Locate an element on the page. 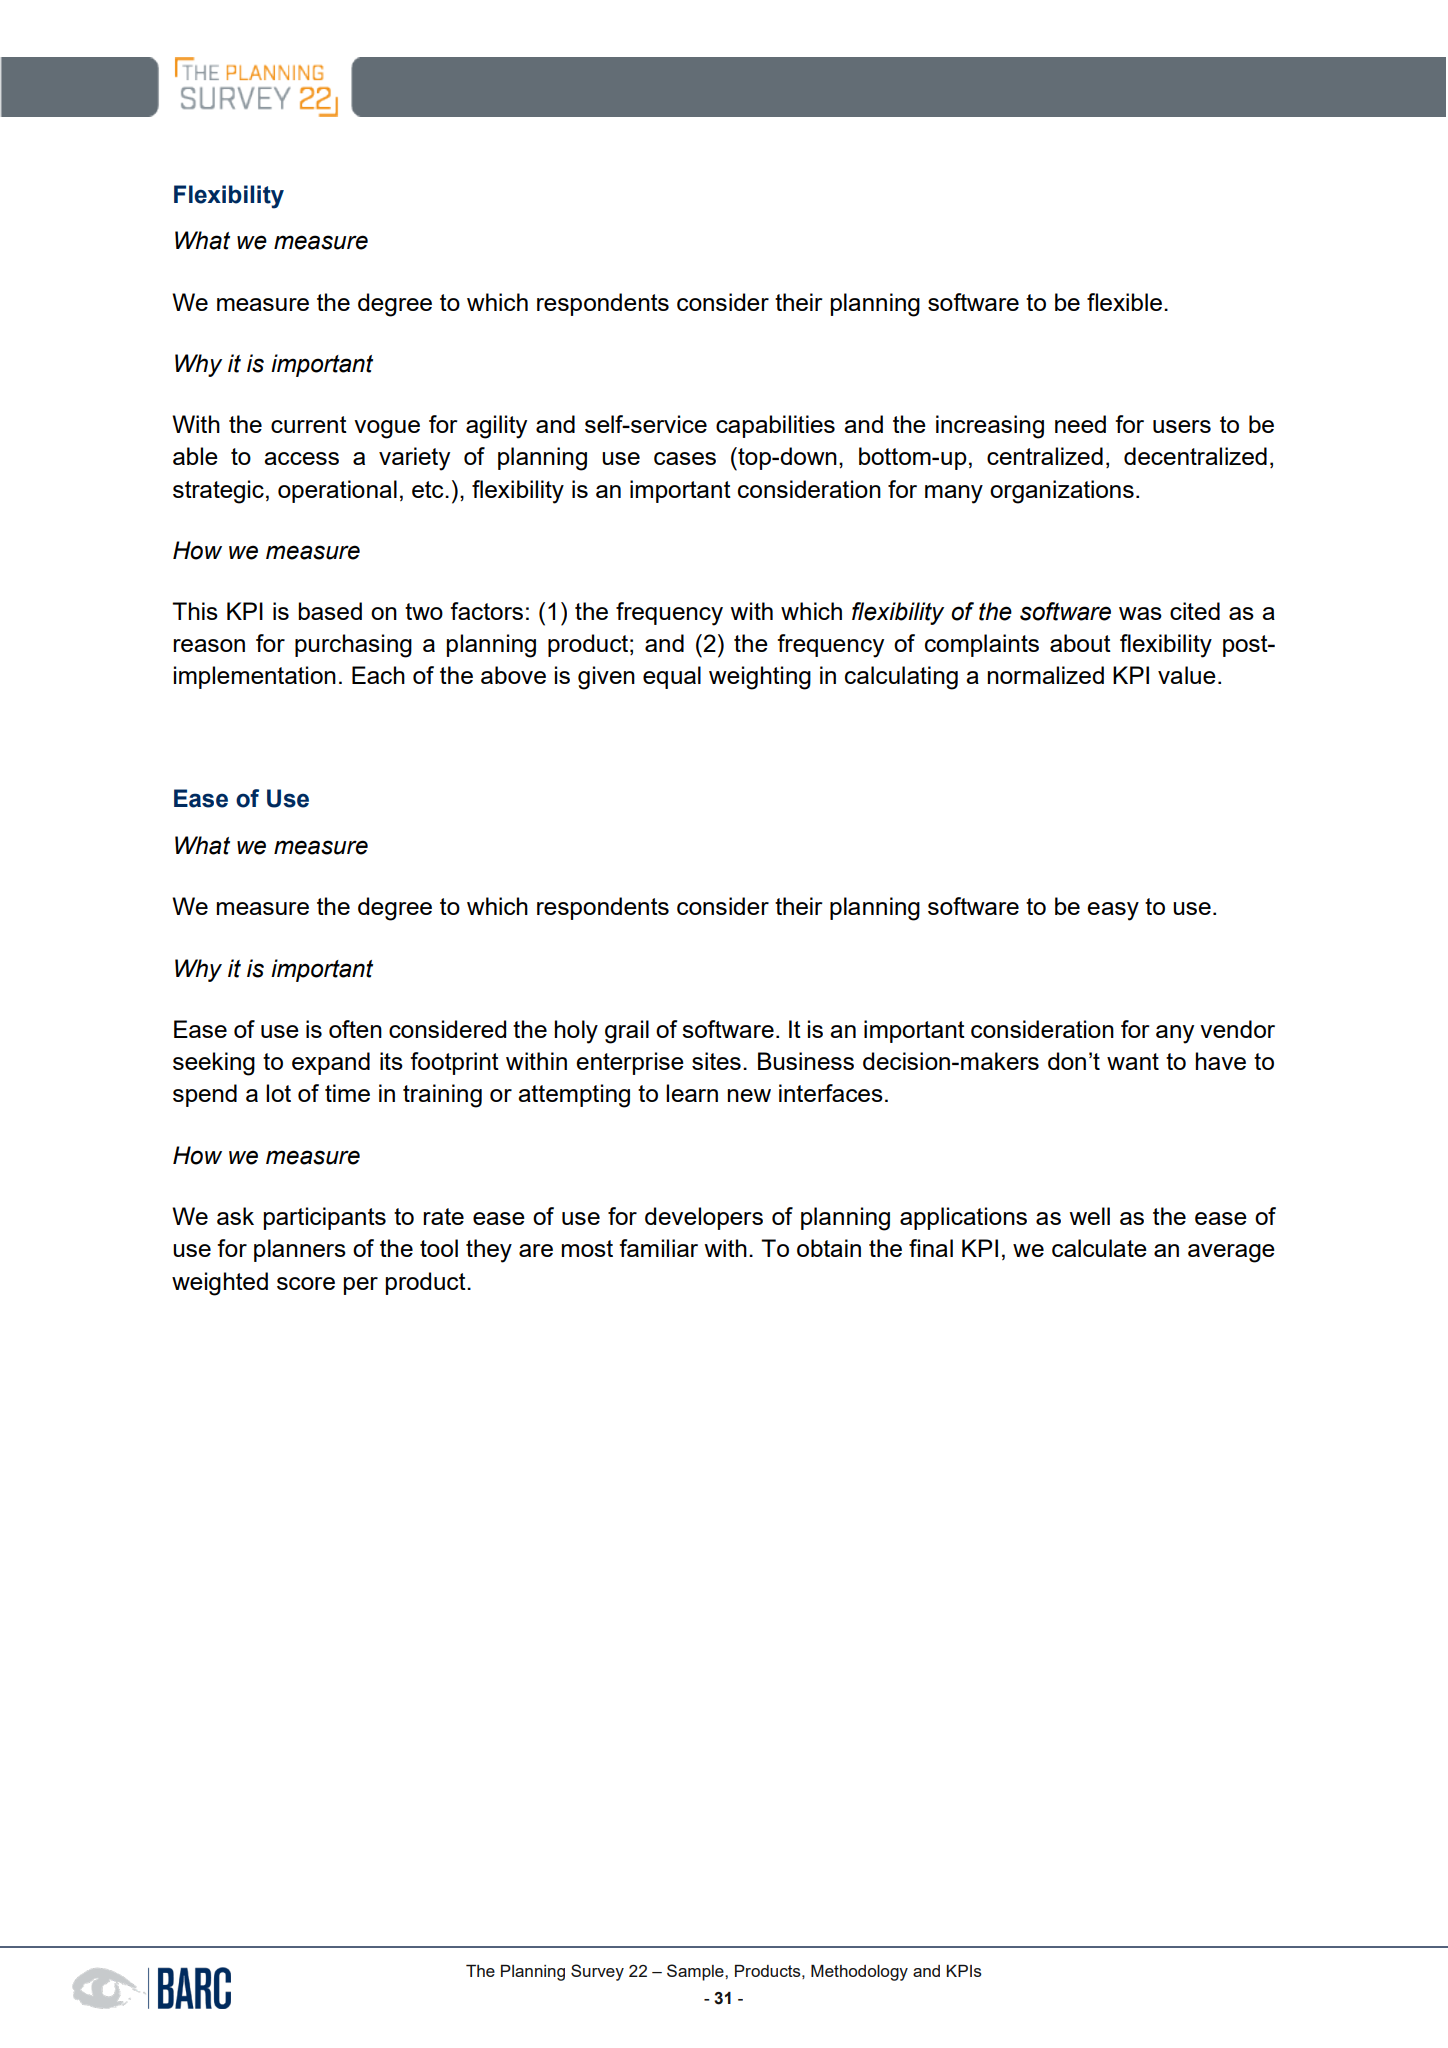 The height and width of the image is (2048, 1448). learn is located at coordinates (692, 1093).
